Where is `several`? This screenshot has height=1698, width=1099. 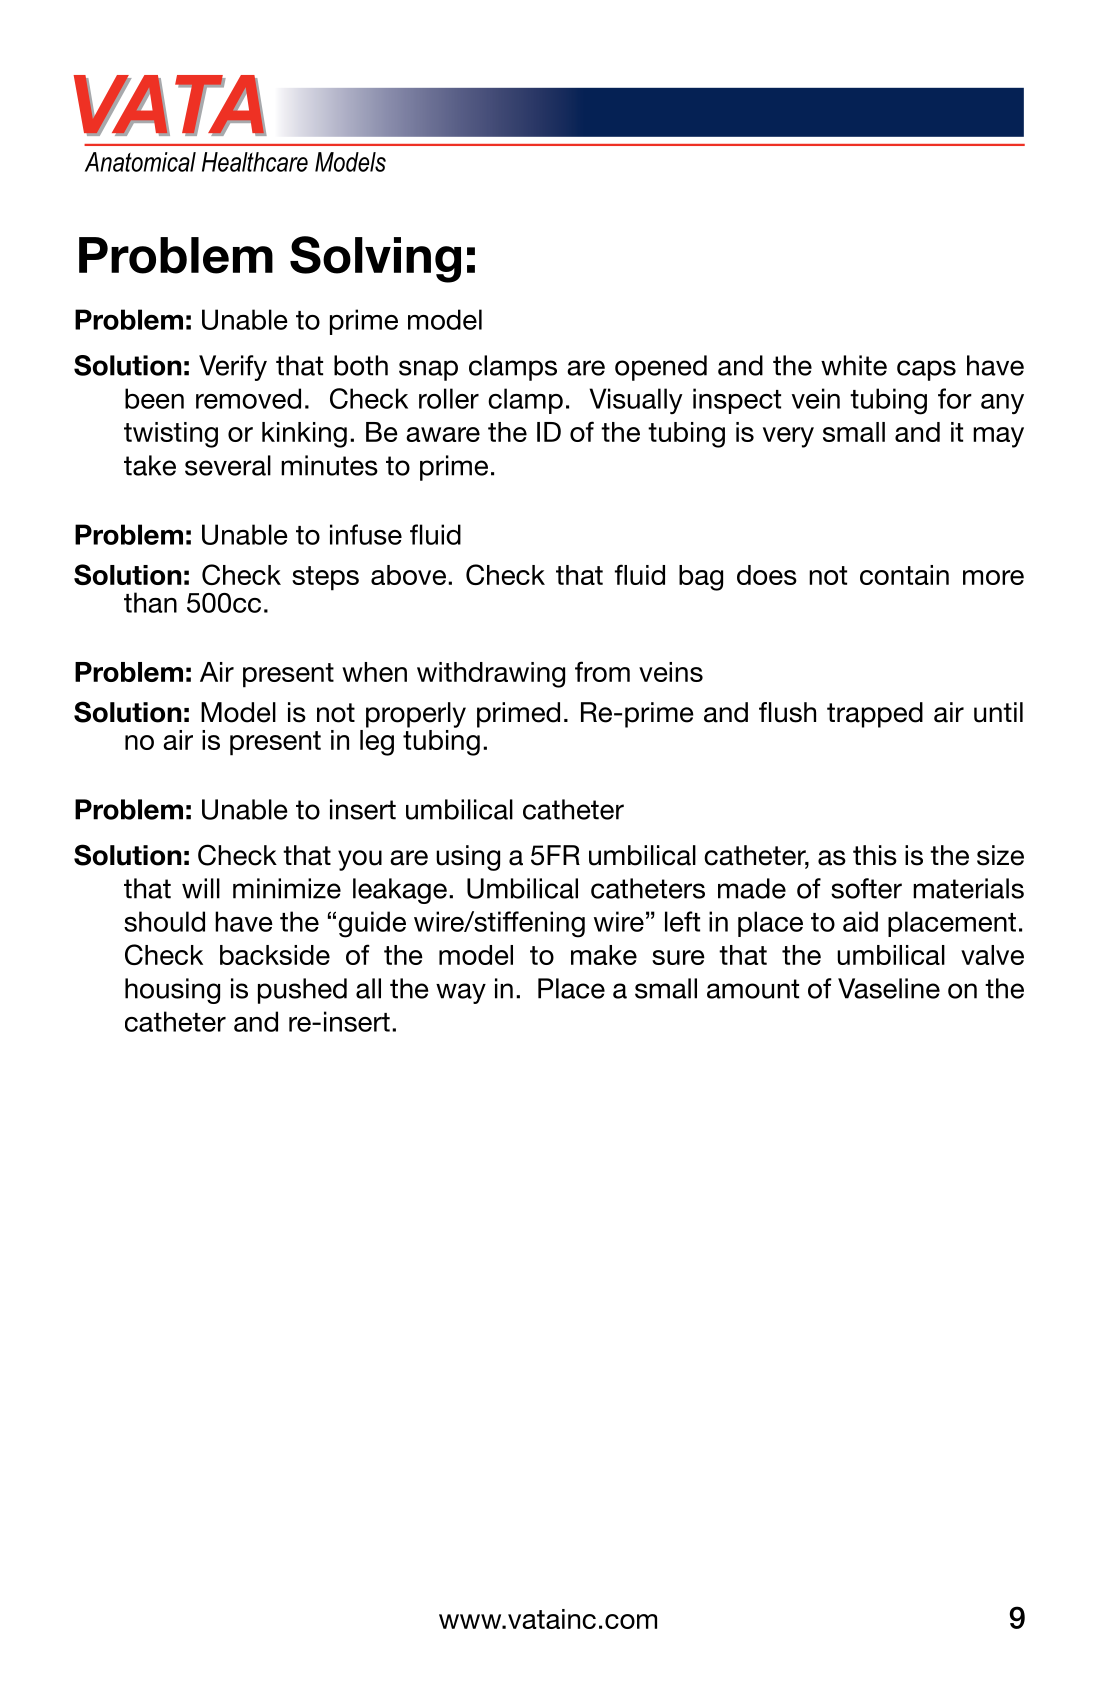
several is located at coordinates (228, 465).
